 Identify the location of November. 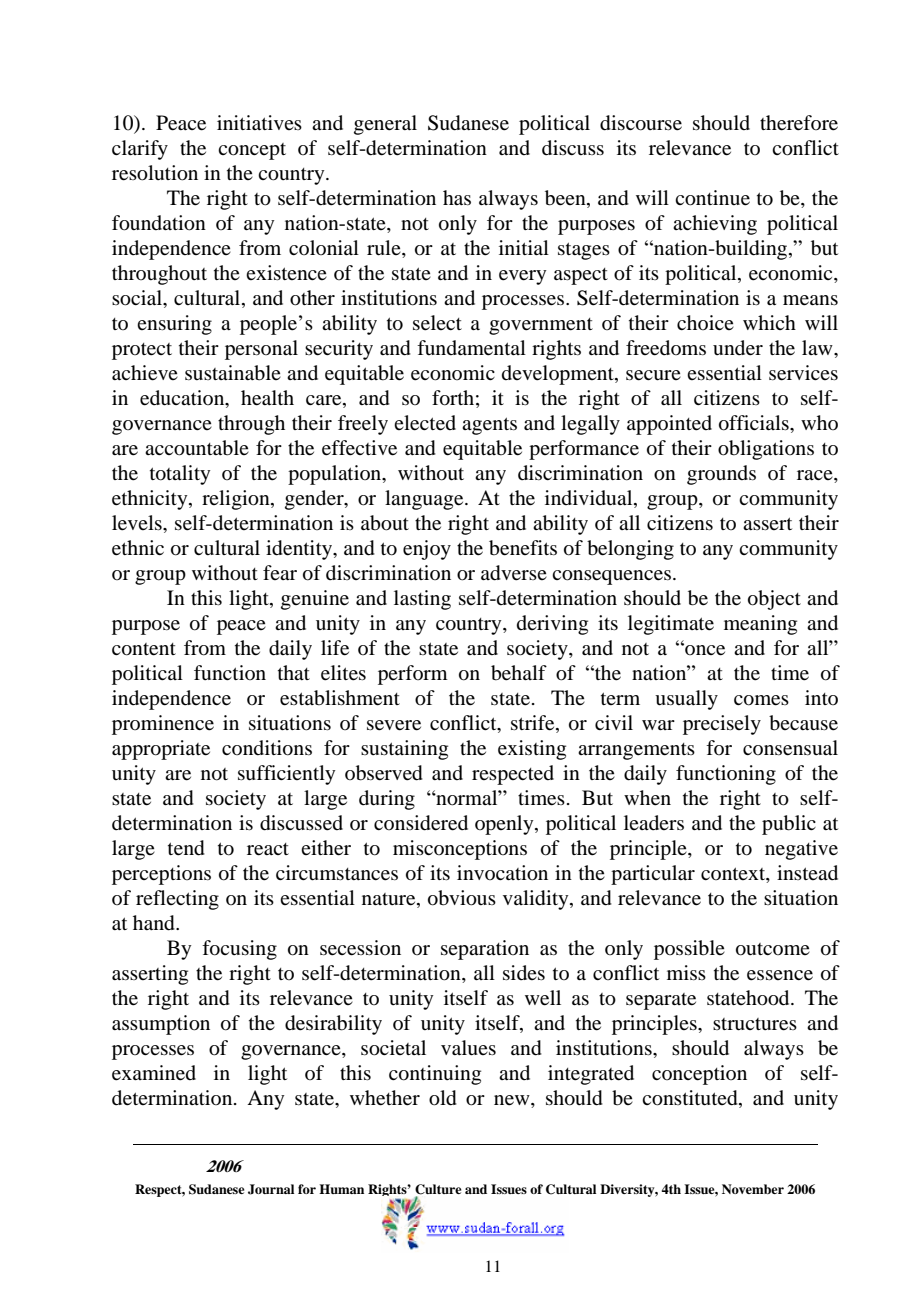
(753, 1189).
